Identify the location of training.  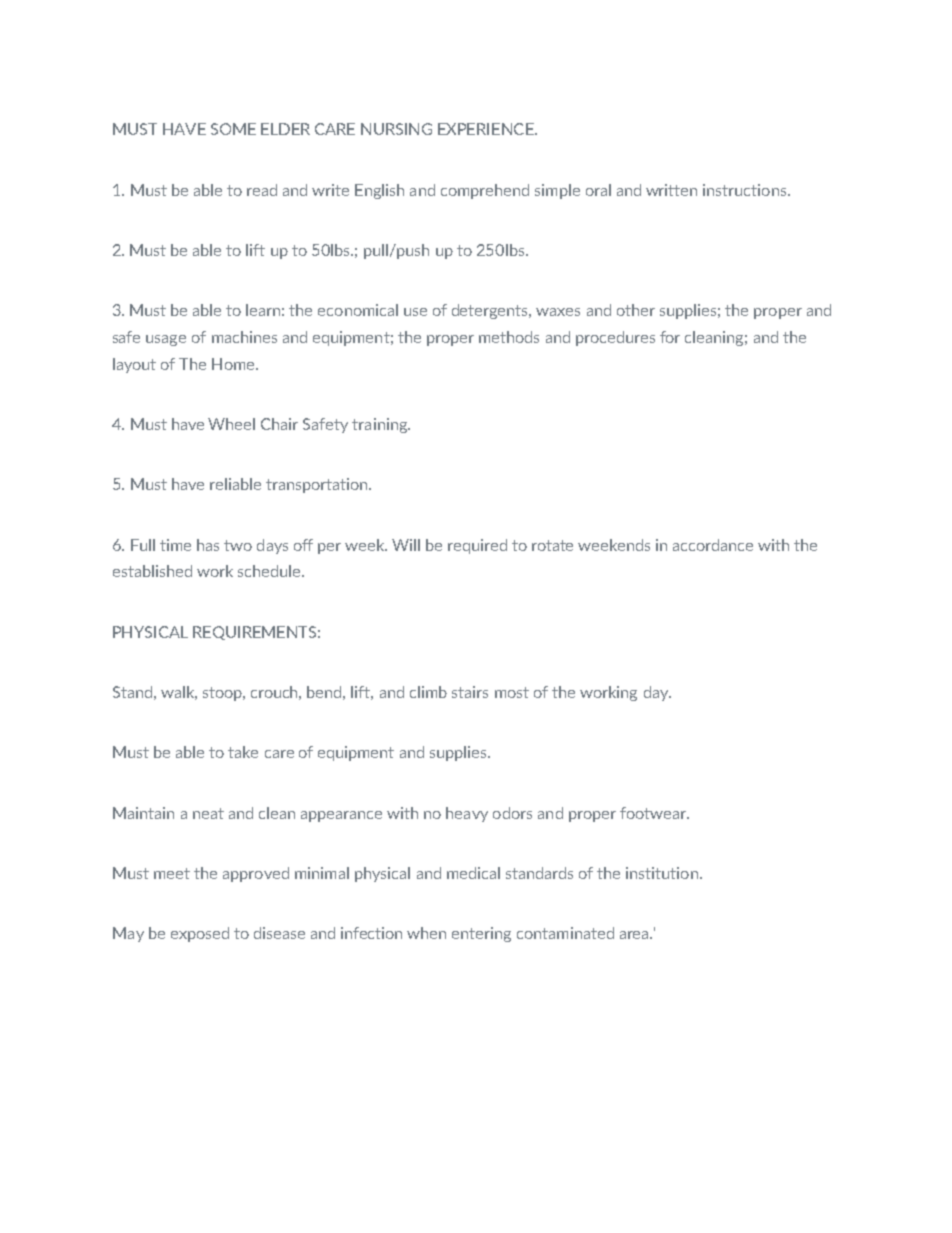
(380, 425).
